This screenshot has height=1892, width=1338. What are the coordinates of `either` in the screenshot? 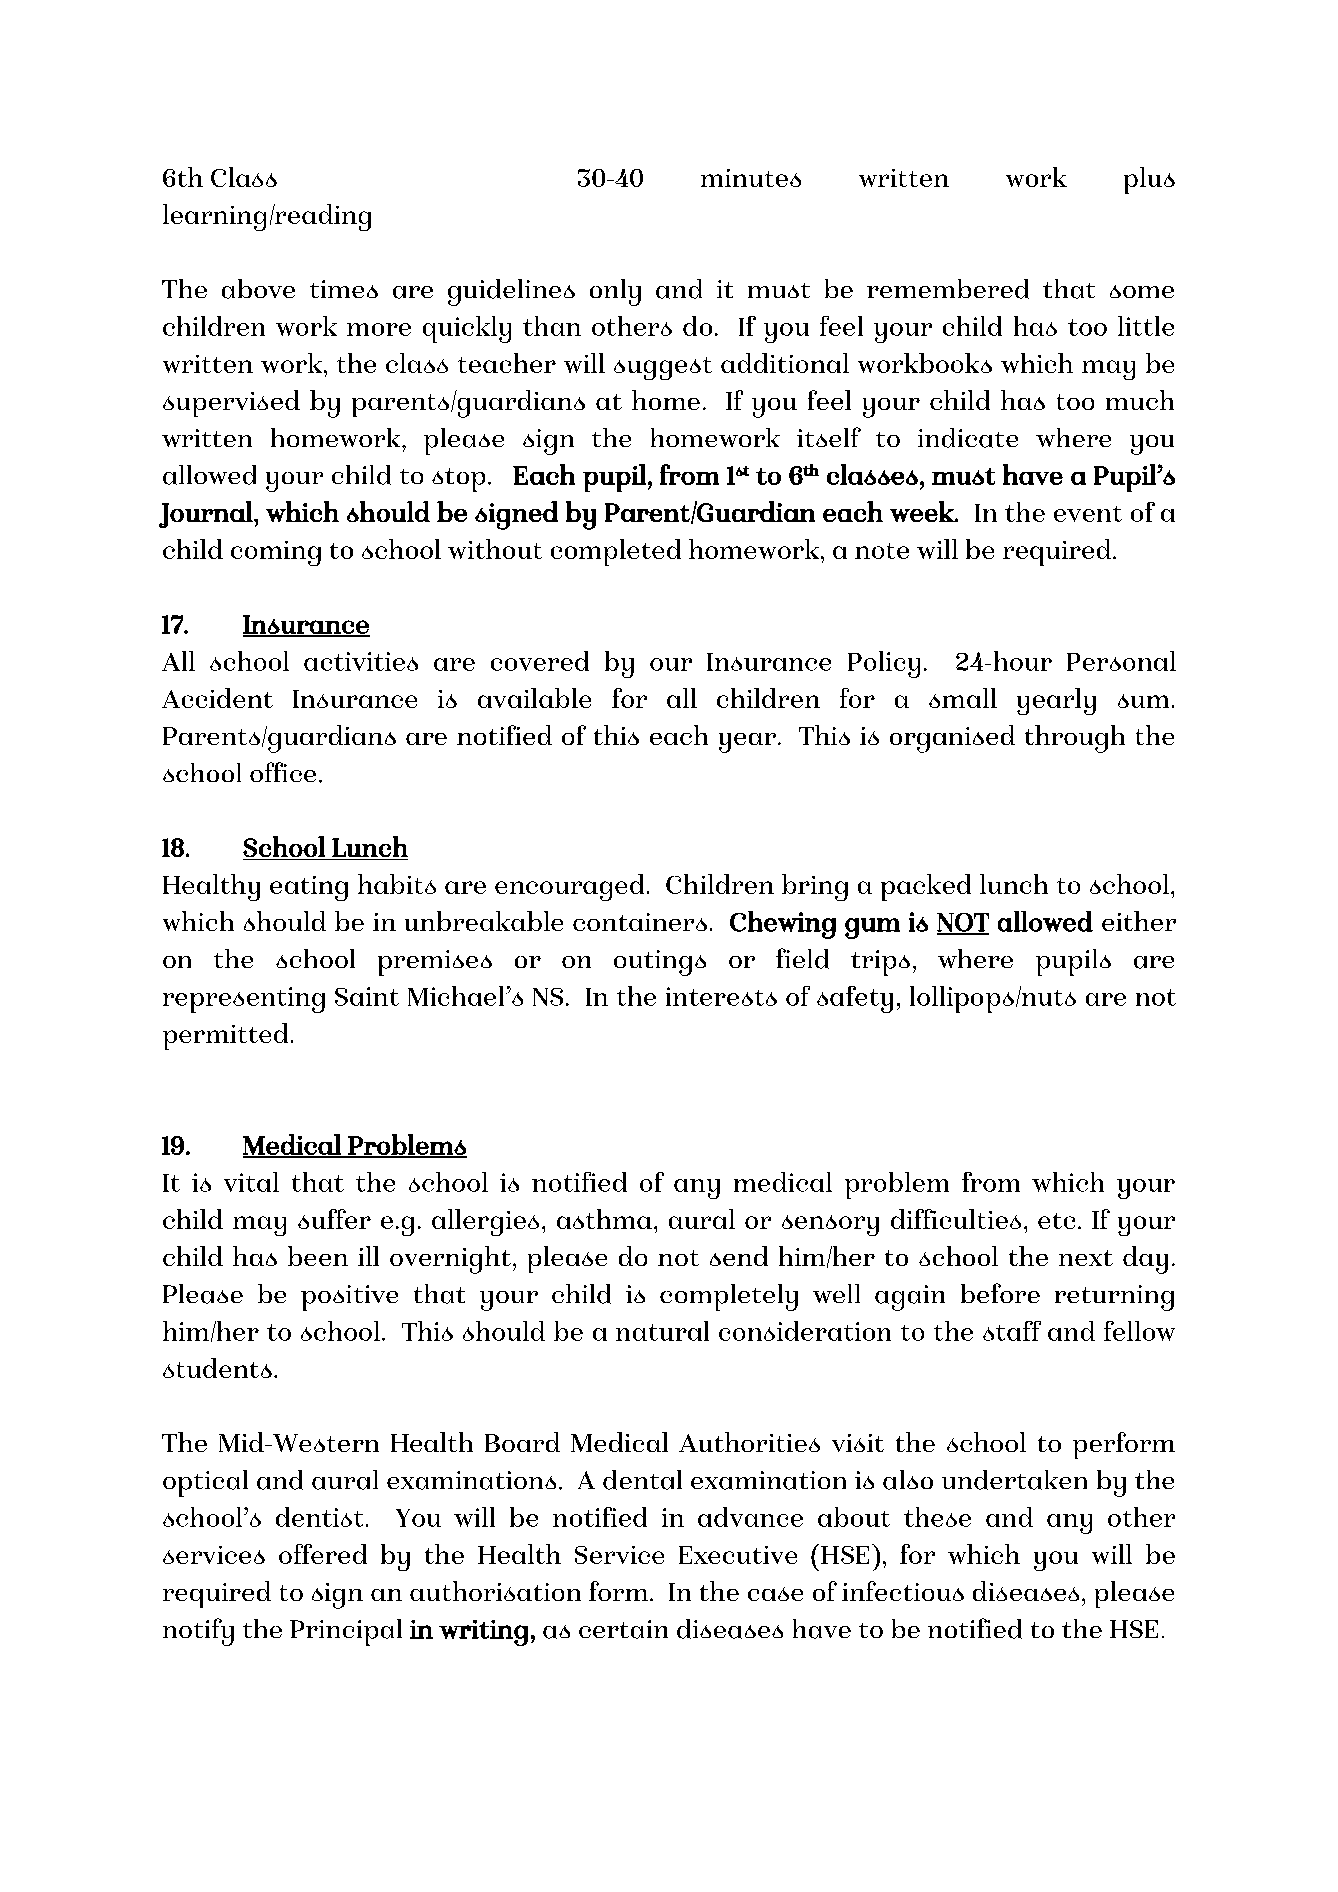 It's located at (1139, 921).
